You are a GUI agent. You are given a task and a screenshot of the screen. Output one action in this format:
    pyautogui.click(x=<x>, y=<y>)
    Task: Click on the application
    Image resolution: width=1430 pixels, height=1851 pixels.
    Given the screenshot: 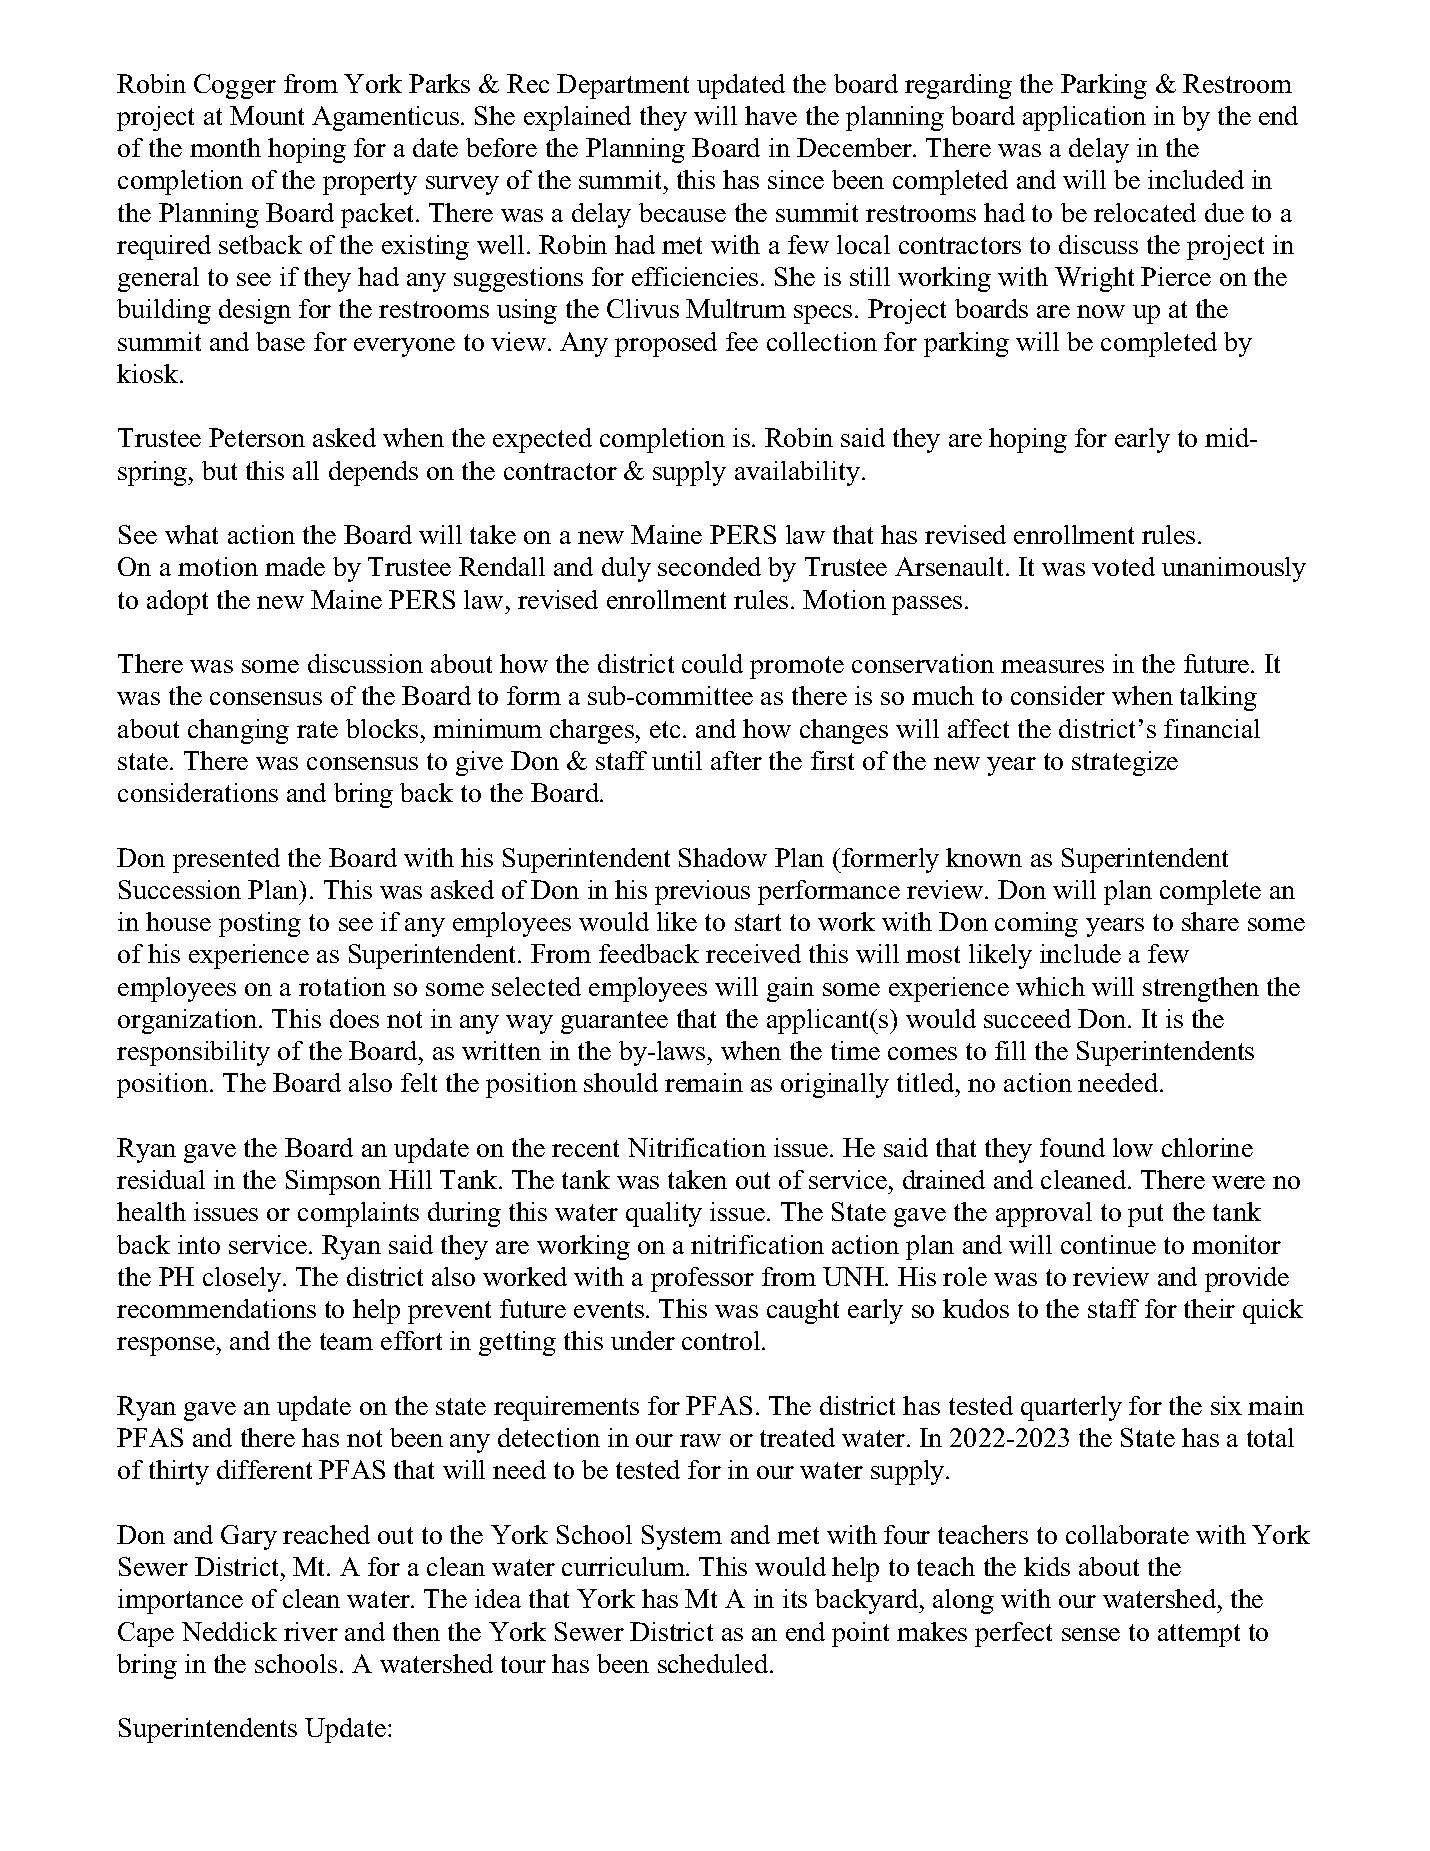 What is the action you would take?
    pyautogui.click(x=1084, y=118)
